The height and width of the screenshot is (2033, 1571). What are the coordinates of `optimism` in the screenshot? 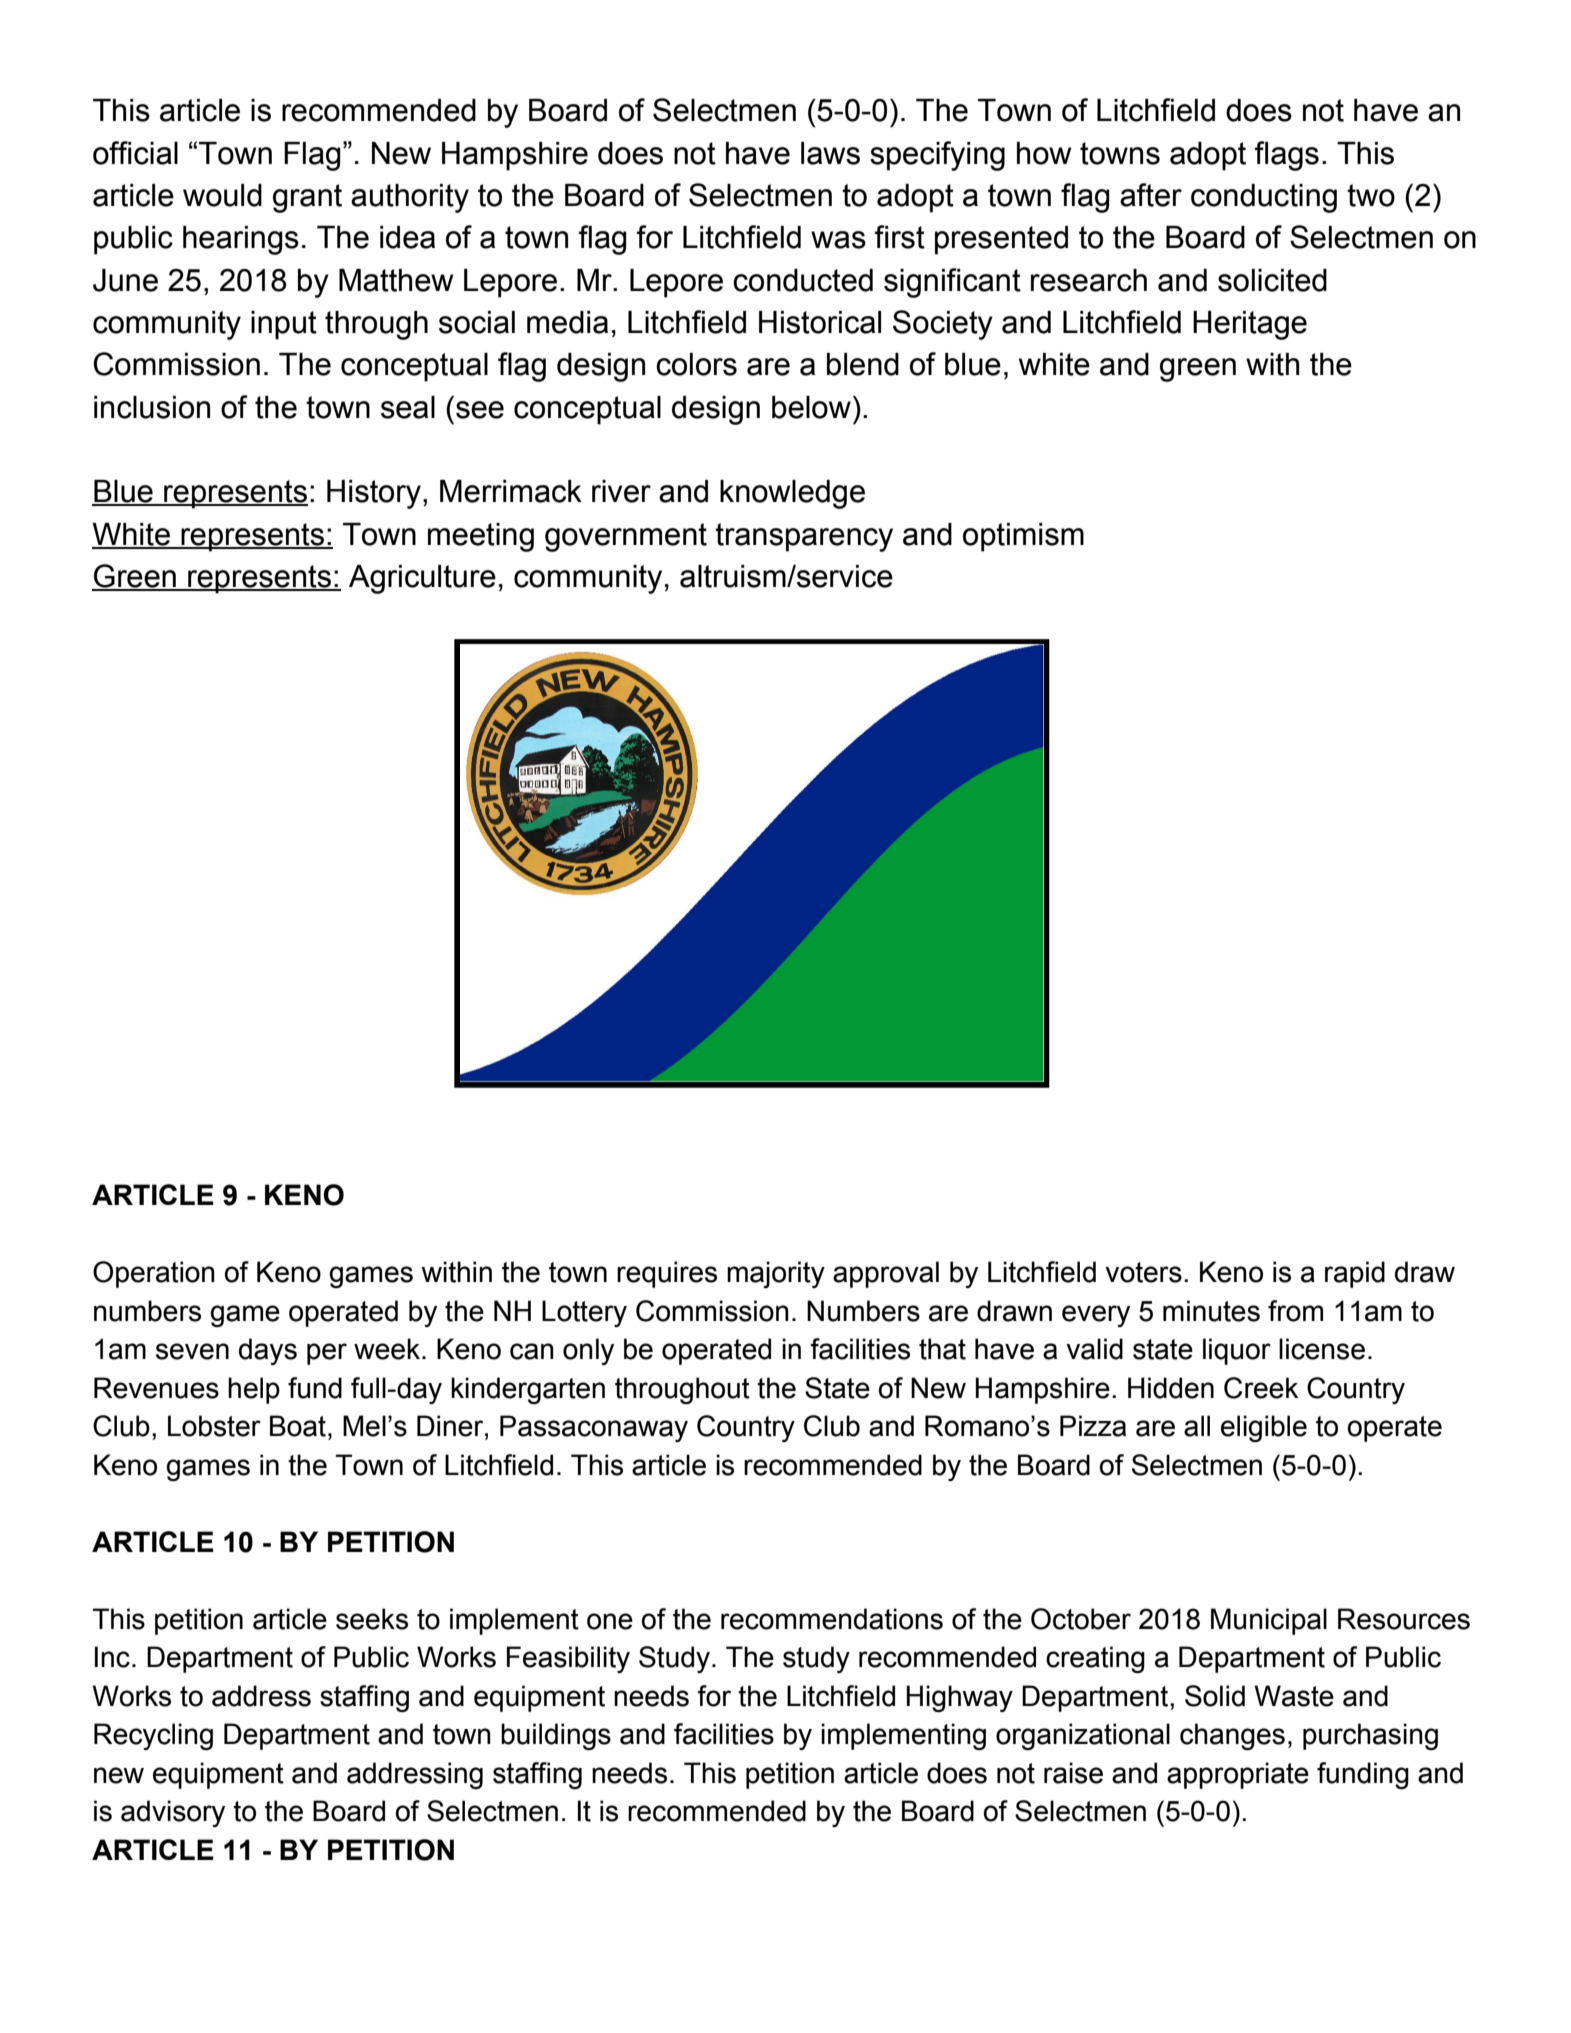 It's located at (1023, 537).
